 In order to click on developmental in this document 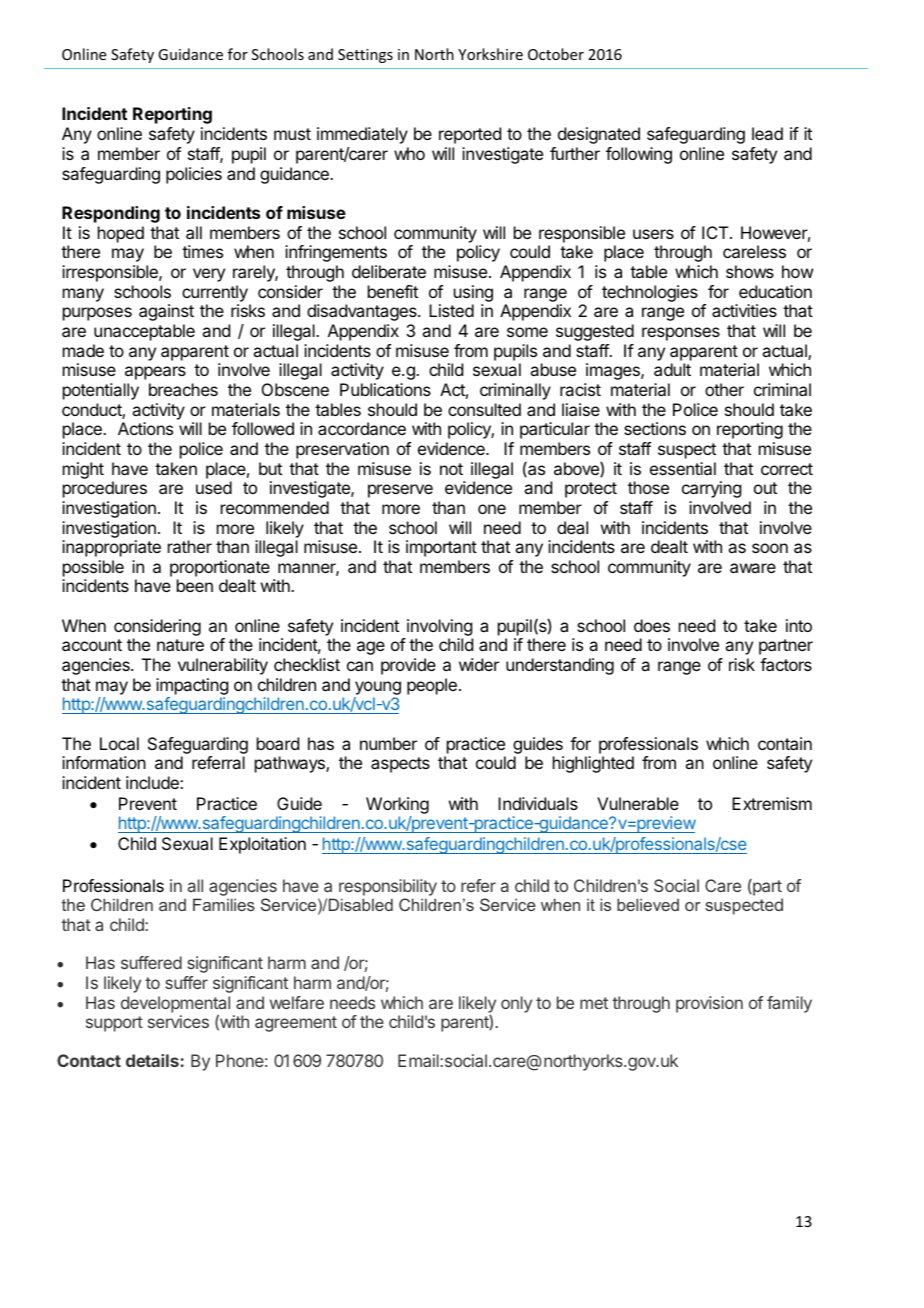, I will do `click(175, 1004)`.
